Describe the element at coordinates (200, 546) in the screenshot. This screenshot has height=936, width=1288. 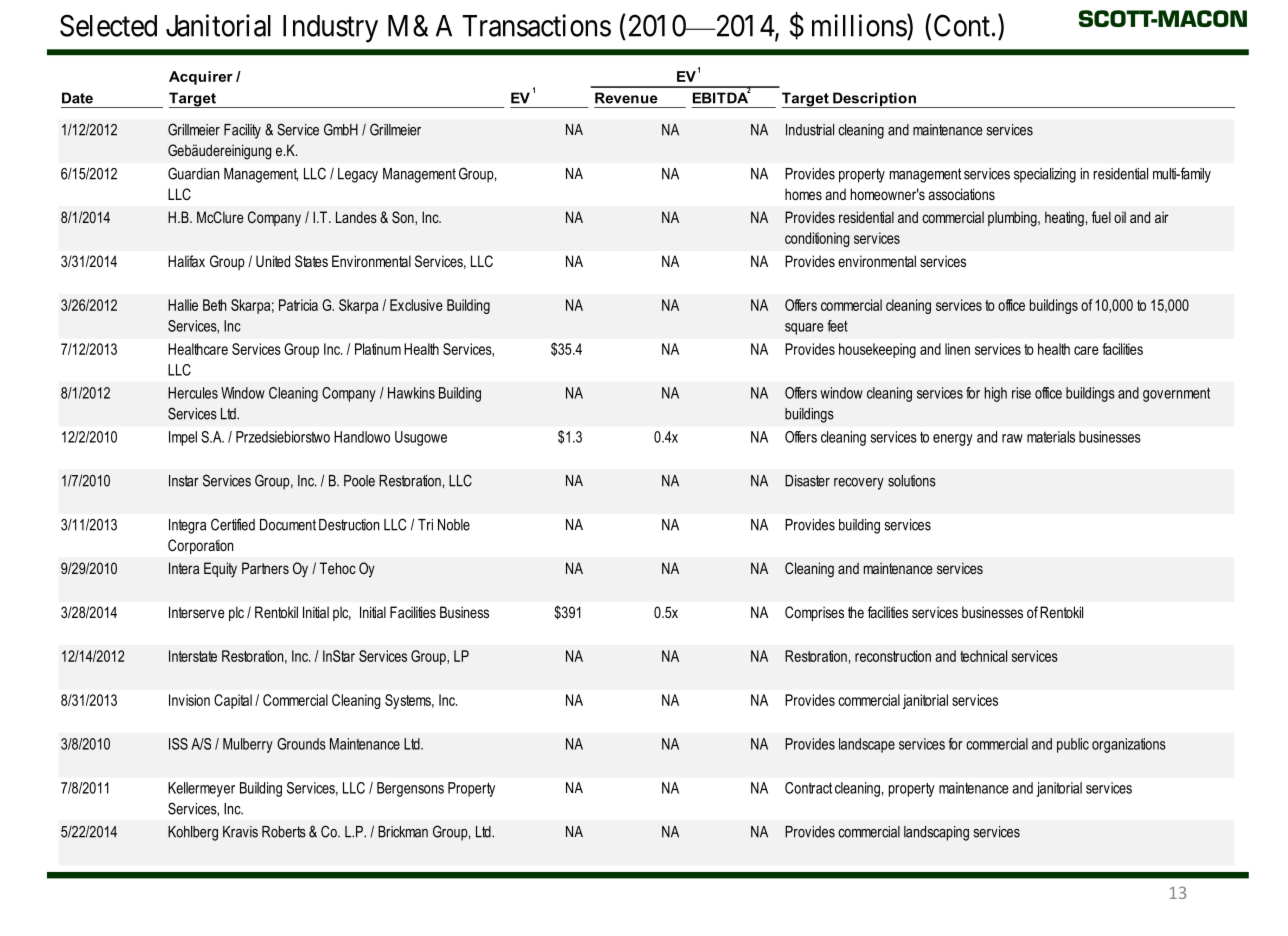
I see `Corporation` at that location.
